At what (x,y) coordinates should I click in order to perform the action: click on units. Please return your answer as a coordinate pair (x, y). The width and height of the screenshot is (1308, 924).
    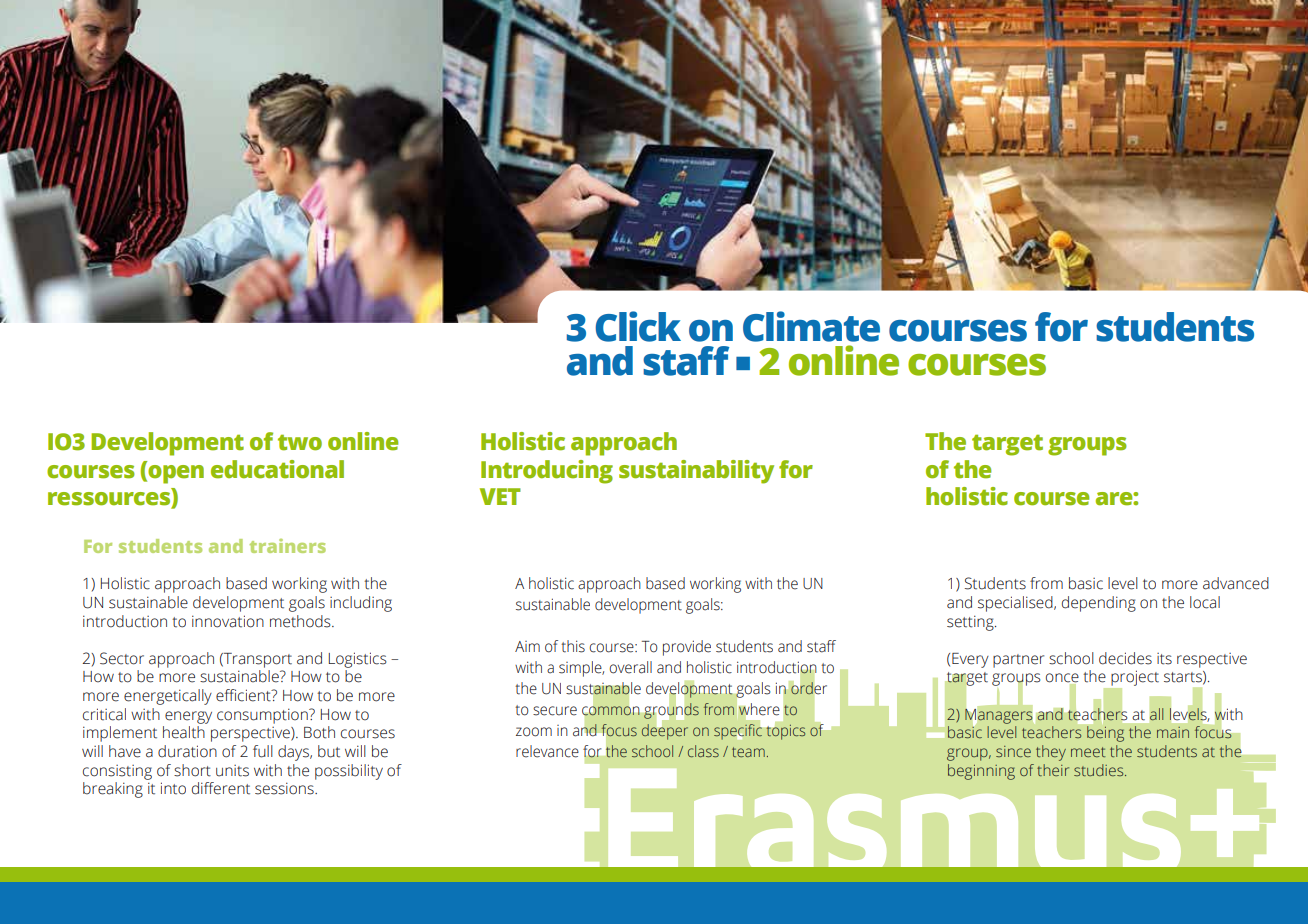
    Looking at the image, I should click on (232, 771).
